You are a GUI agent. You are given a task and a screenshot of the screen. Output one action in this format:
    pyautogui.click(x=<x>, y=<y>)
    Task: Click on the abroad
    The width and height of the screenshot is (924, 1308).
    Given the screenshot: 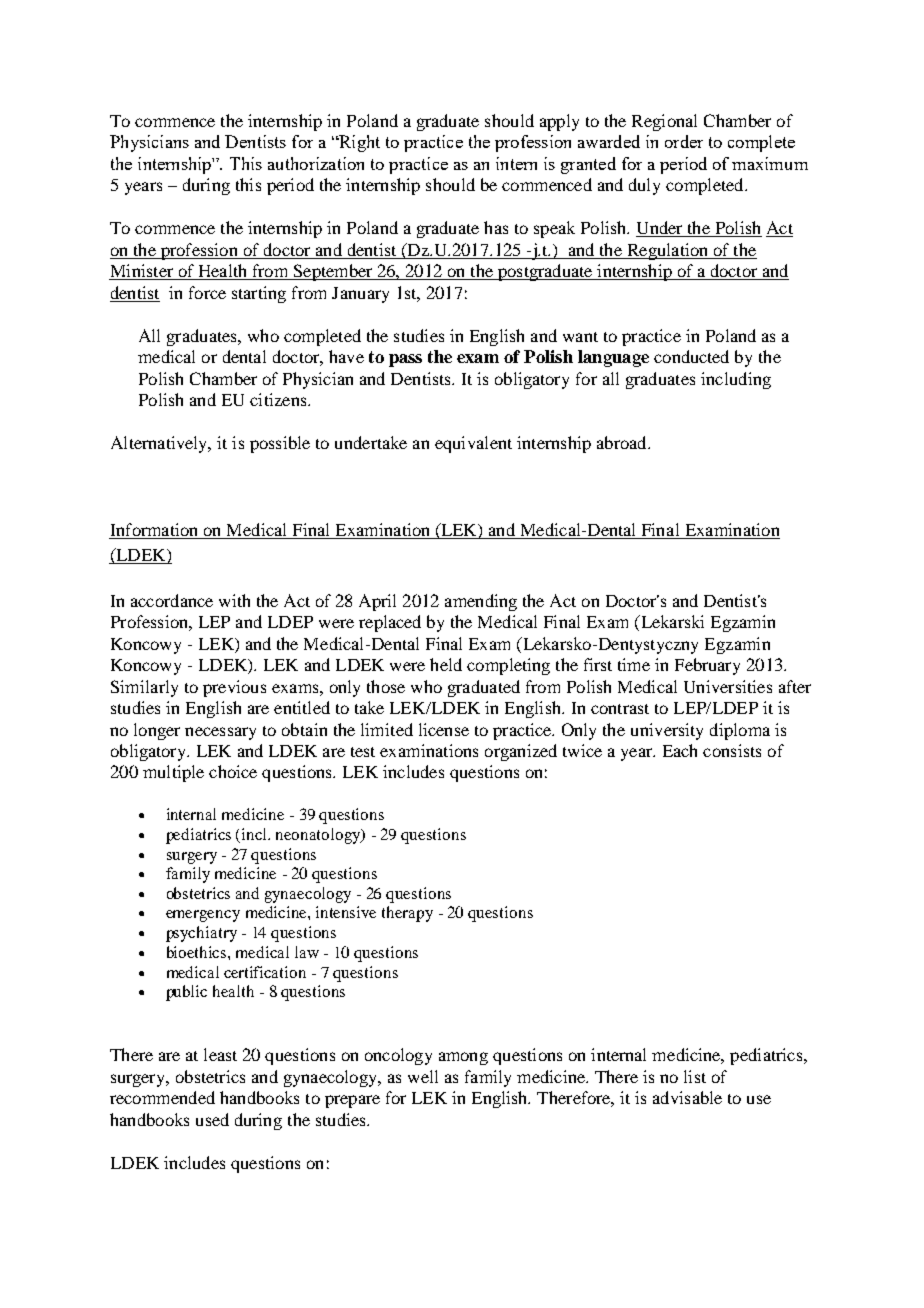 What is the action you would take?
    pyautogui.click(x=623, y=442)
